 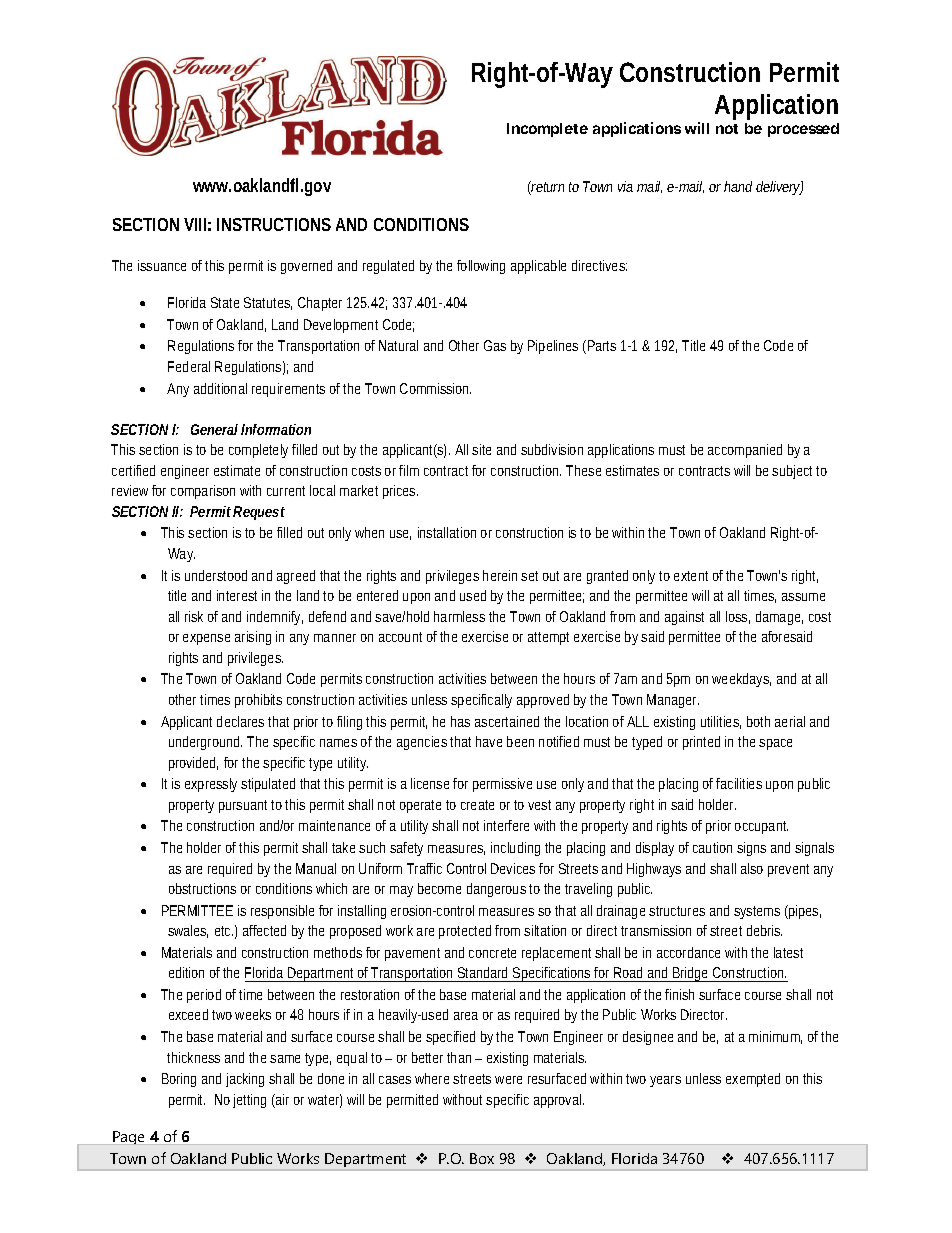 I want to click on accompanied, so click(x=745, y=451).
